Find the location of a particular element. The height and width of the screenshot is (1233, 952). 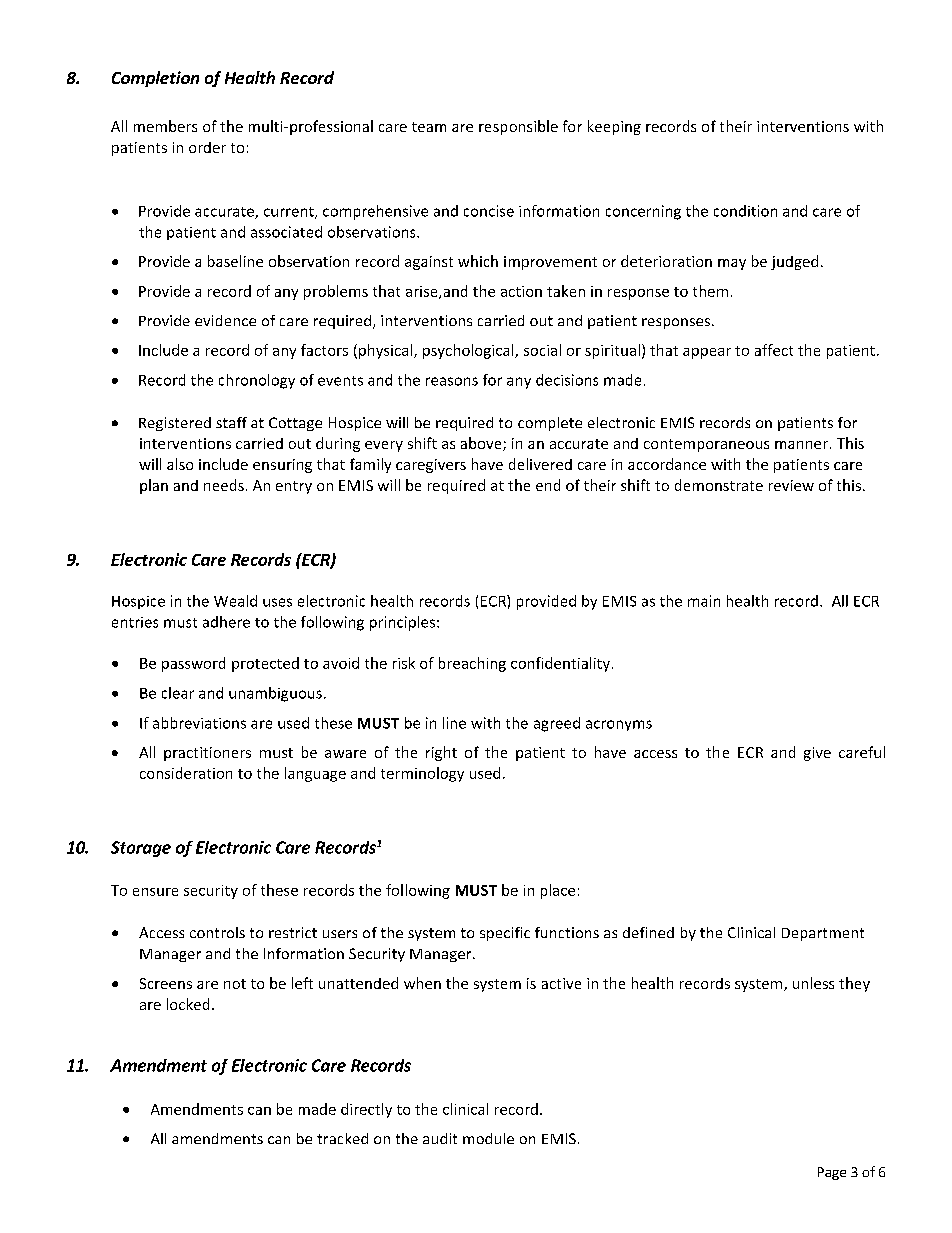

adhere is located at coordinates (226, 622).
